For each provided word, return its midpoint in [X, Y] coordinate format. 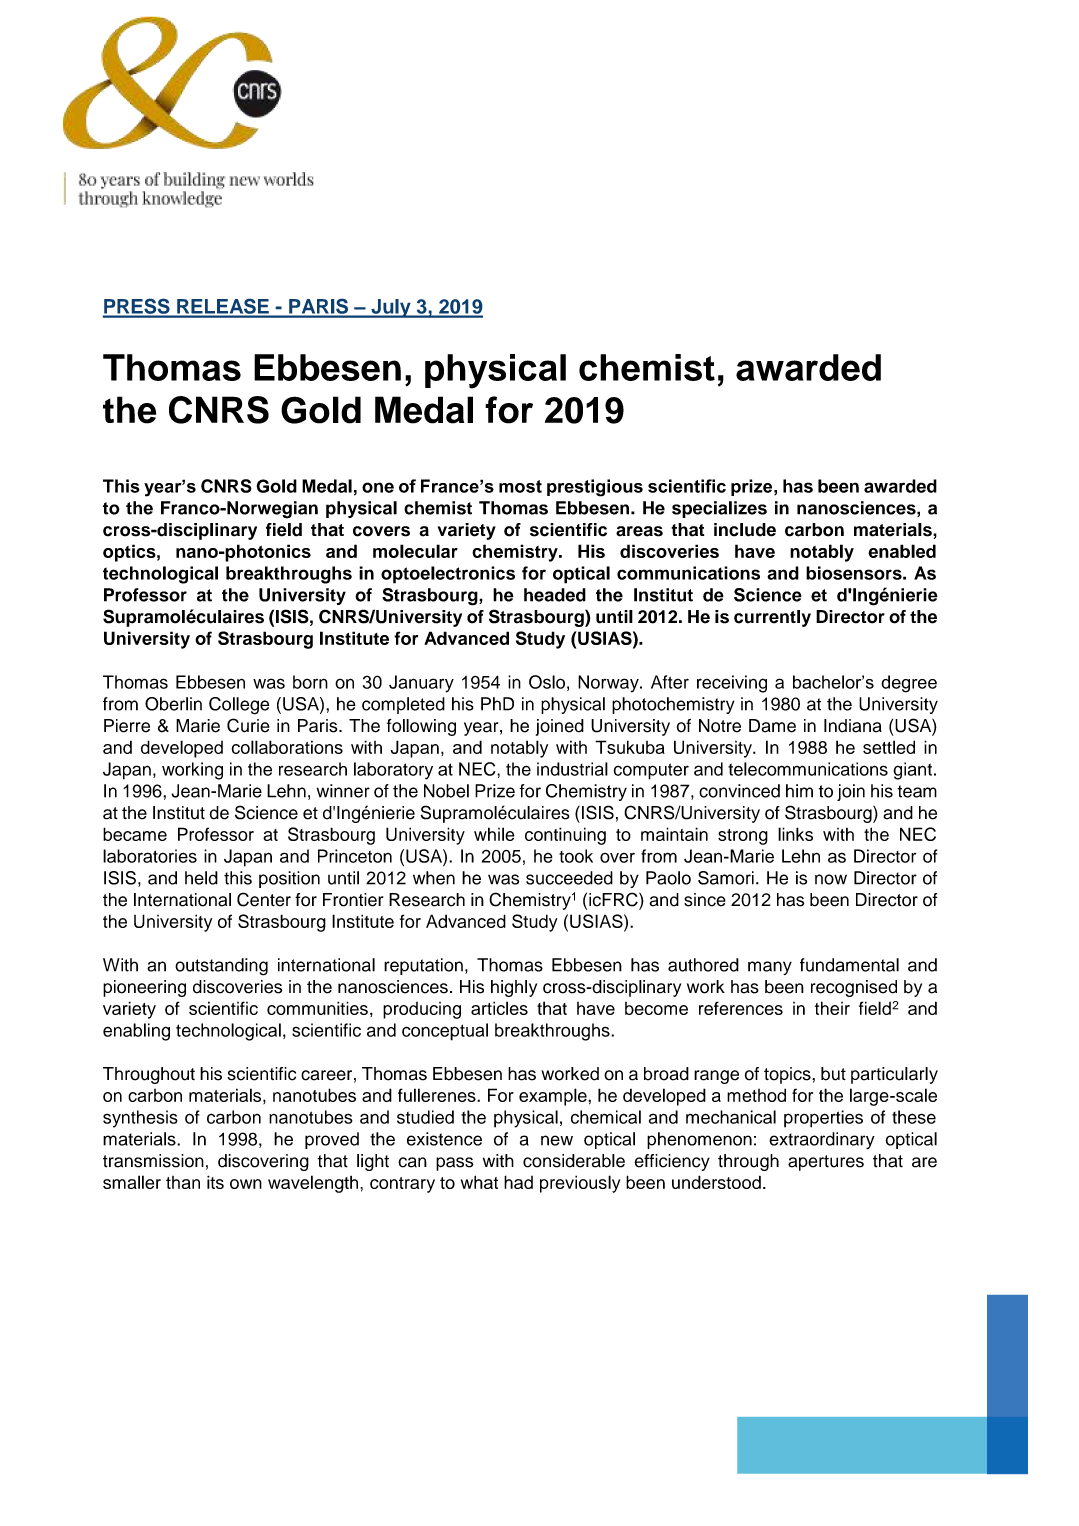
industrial [572, 769]
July [391, 308]
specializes [719, 509]
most [520, 486]
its [215, 1182]
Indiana [853, 726]
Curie [248, 725]
